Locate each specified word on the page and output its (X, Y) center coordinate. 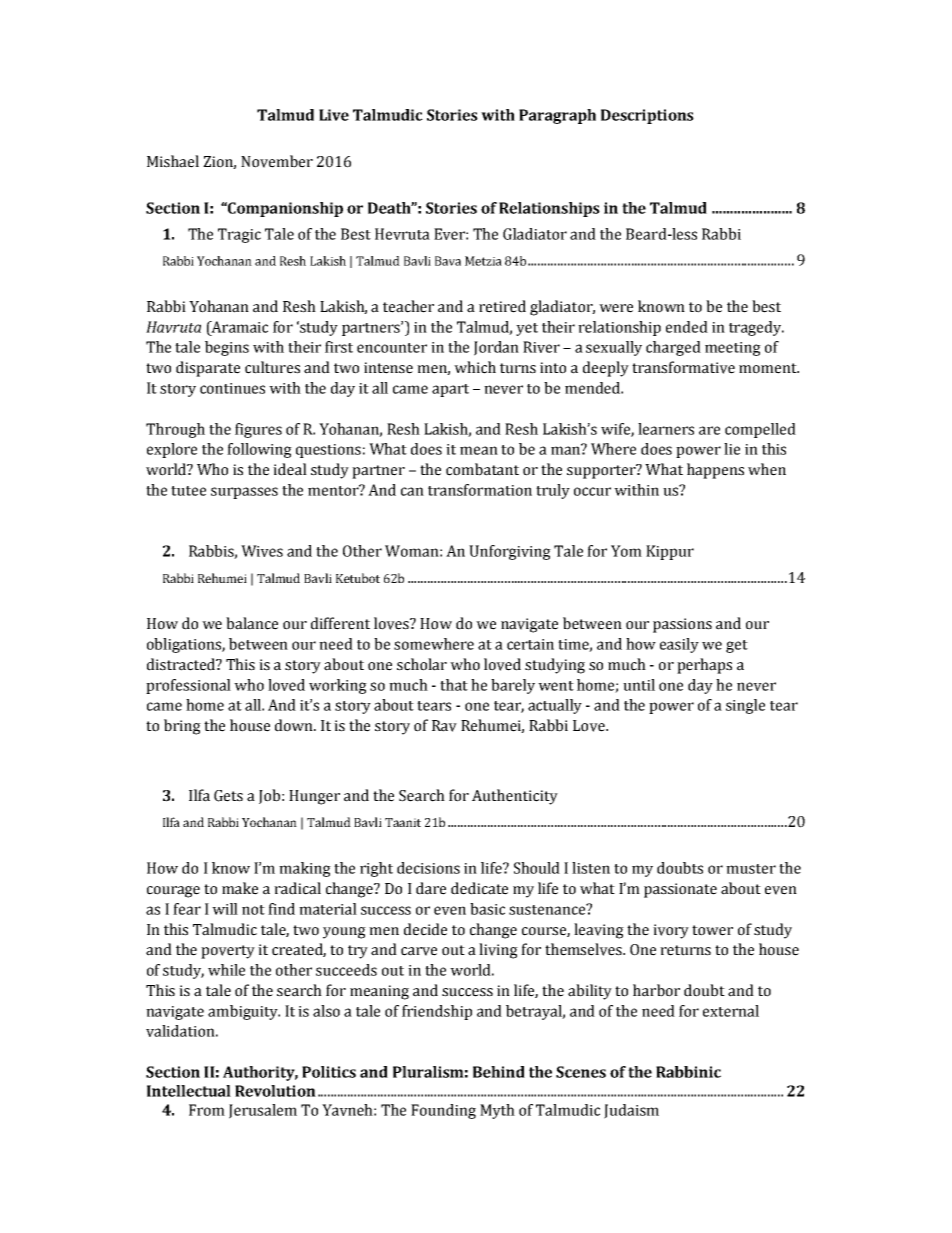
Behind (499, 1072)
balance (252, 623)
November (277, 161)
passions (682, 625)
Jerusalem (263, 1111)
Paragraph (557, 116)
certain (530, 644)
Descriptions (647, 116)
